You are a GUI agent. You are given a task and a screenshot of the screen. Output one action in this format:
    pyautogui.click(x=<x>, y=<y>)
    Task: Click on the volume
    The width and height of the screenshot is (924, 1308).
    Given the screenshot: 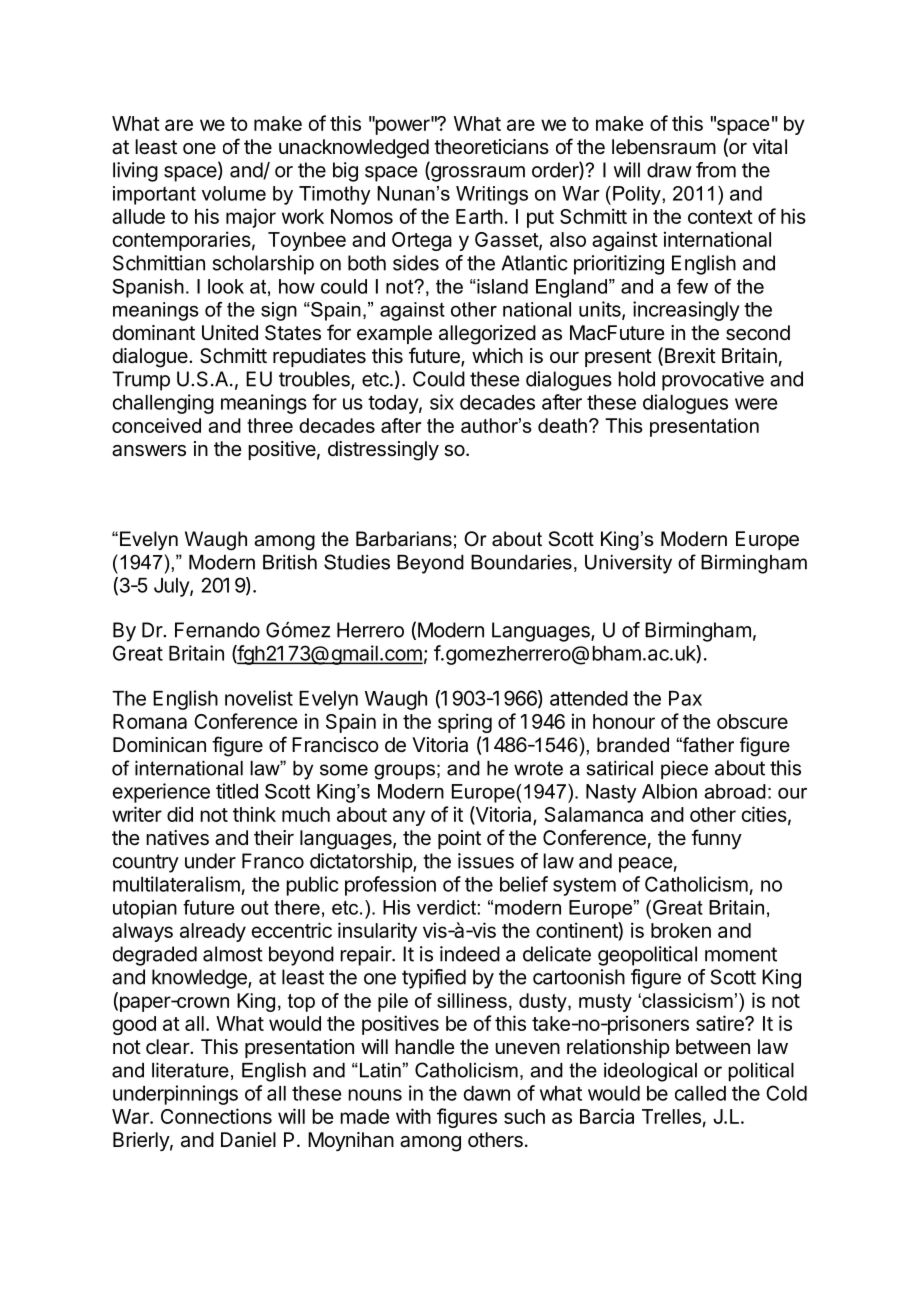 What is the action you would take?
    pyautogui.click(x=234, y=193)
